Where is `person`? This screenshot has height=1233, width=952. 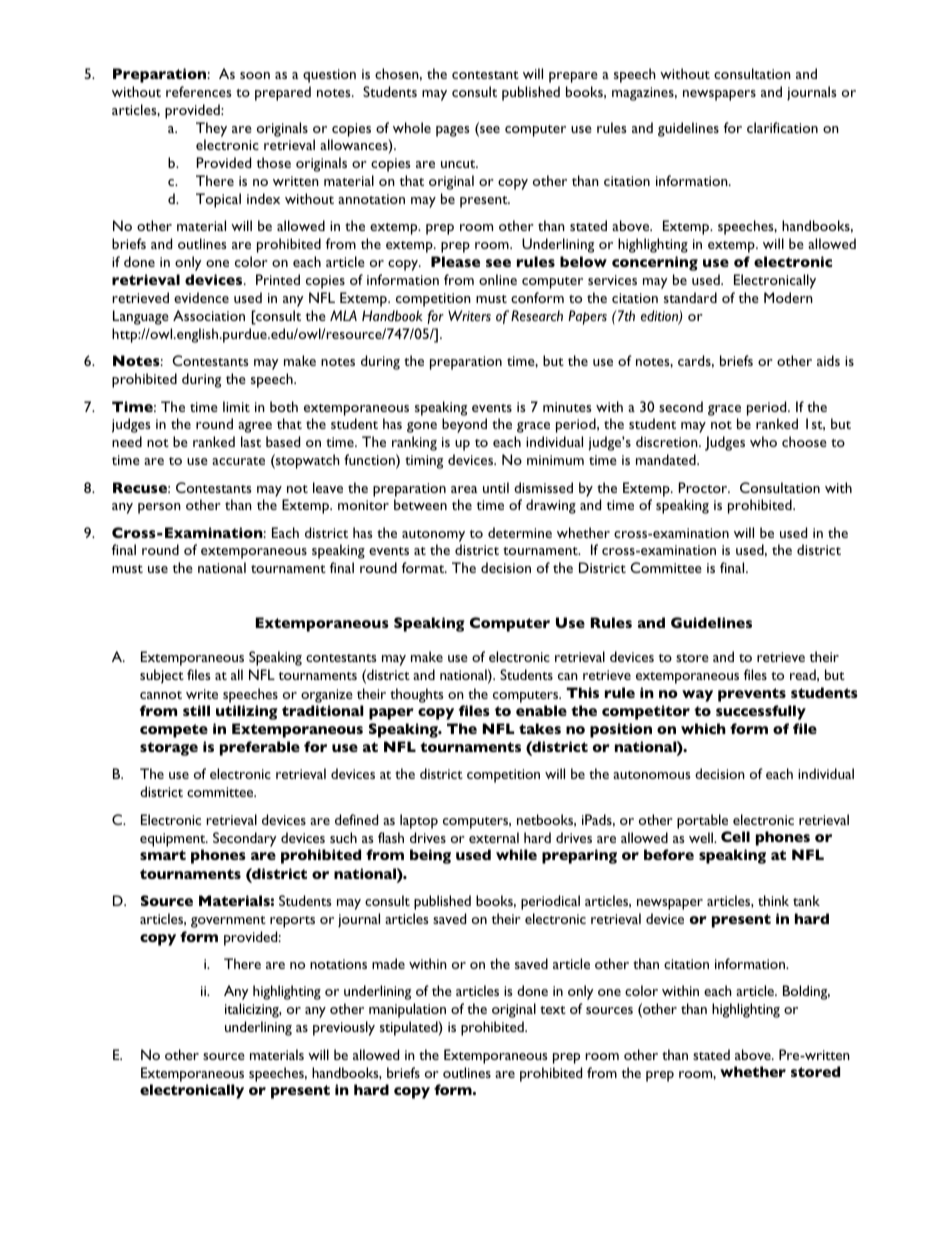 person is located at coordinates (159, 508).
